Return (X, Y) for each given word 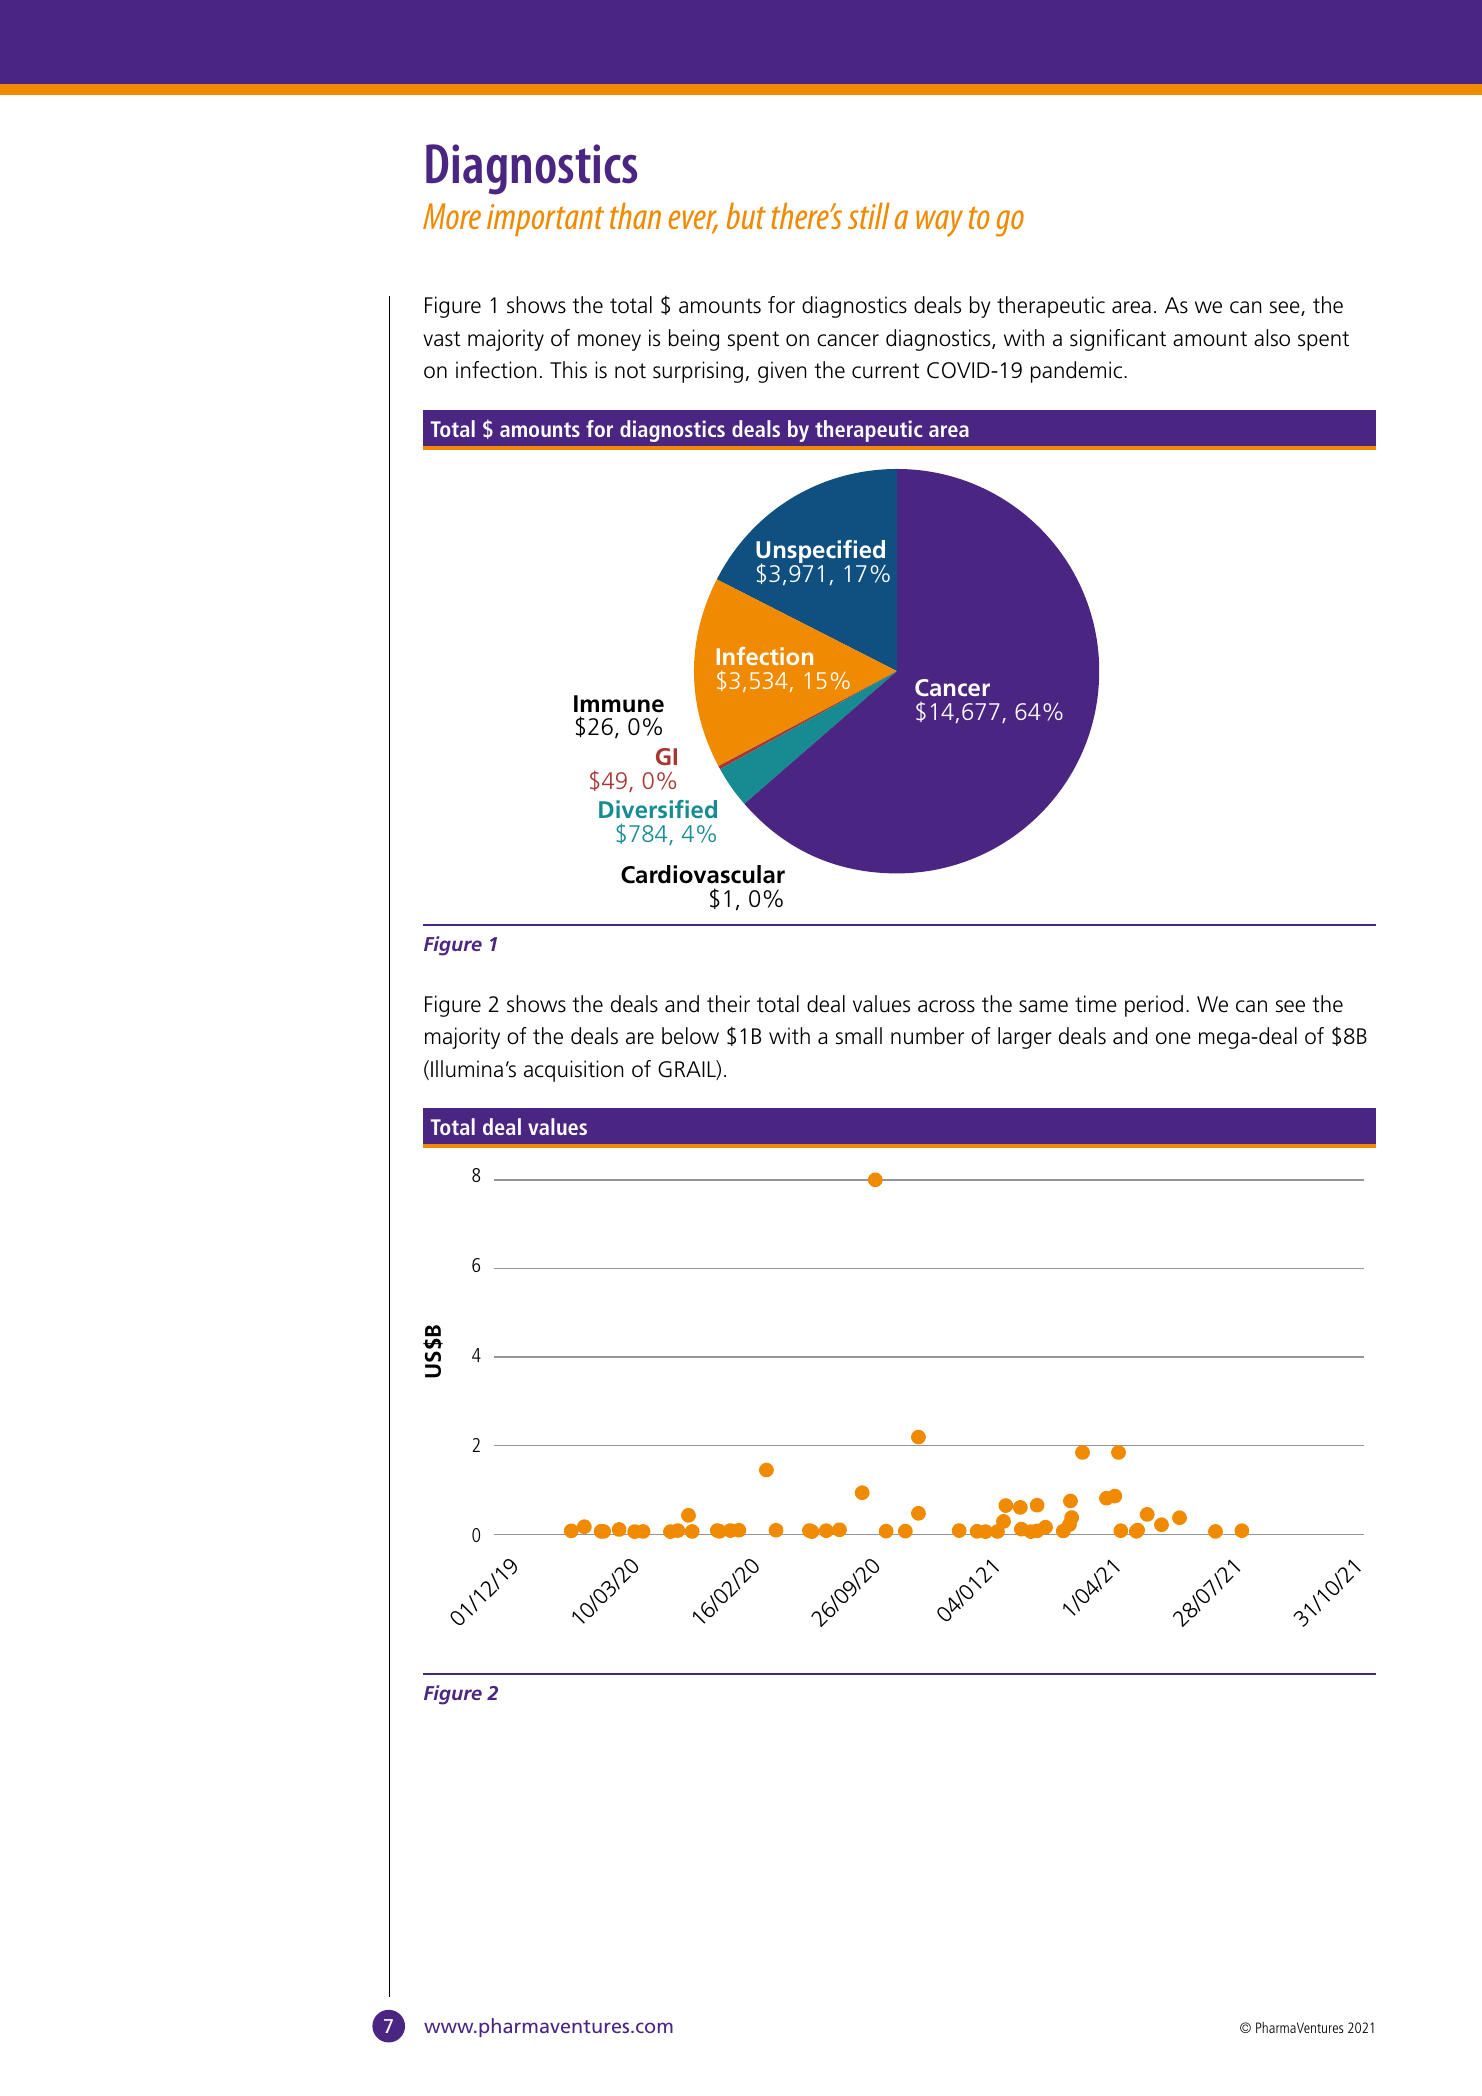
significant (1118, 340)
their (728, 1004)
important (545, 220)
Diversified (658, 809)
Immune (619, 704)
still (869, 216)
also (1272, 338)
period (1154, 1006)
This (568, 370)
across (946, 1006)
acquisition (573, 1071)
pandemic (1078, 372)
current (886, 371)
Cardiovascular (703, 874)
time (1096, 1004)
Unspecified (821, 553)
